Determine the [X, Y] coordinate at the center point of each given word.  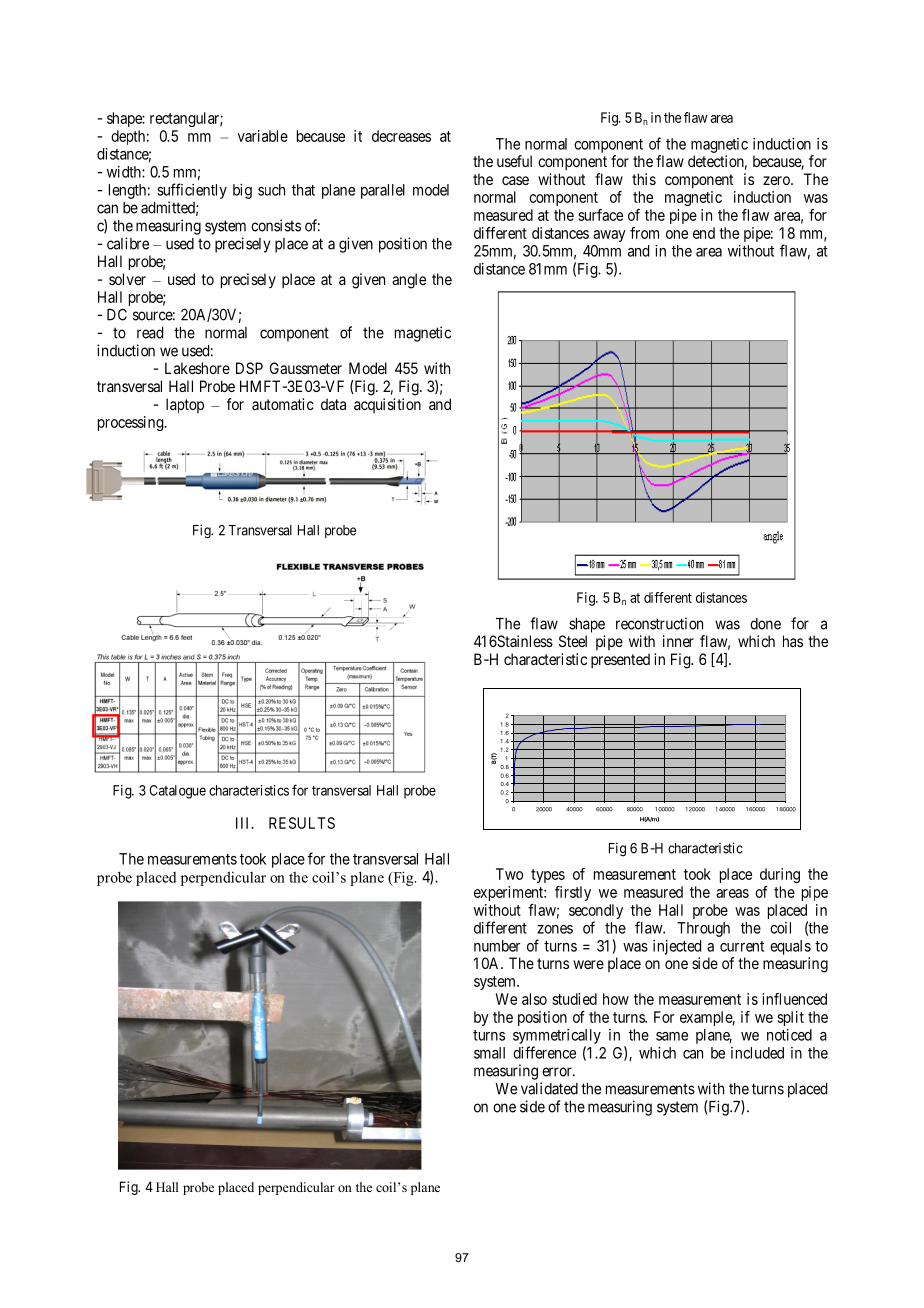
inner [678, 641]
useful [514, 161]
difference [544, 1052]
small [489, 1053]
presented [620, 660]
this [644, 179]
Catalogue [177, 792]
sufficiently [192, 191]
